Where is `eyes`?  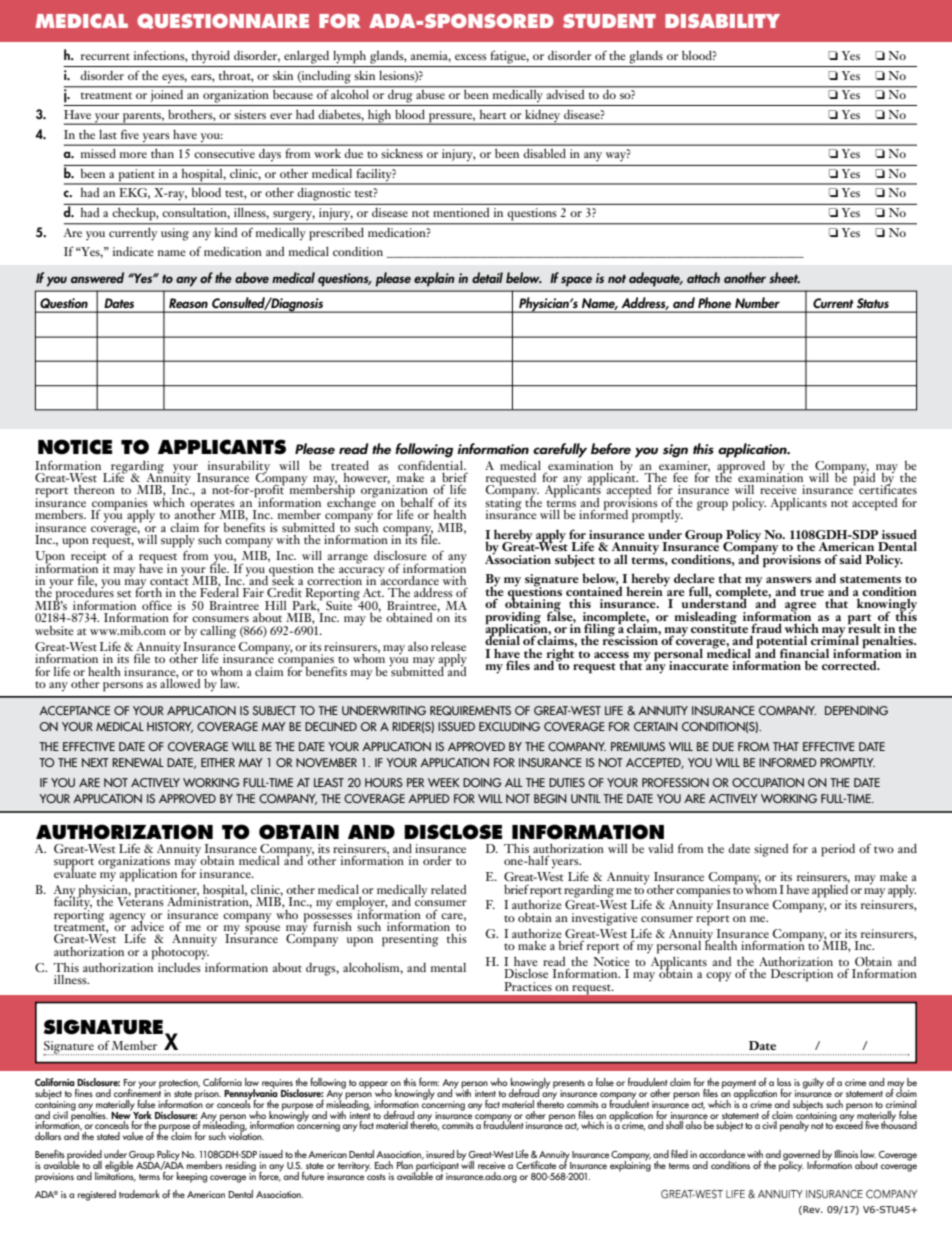 eyes is located at coordinates (174, 78).
